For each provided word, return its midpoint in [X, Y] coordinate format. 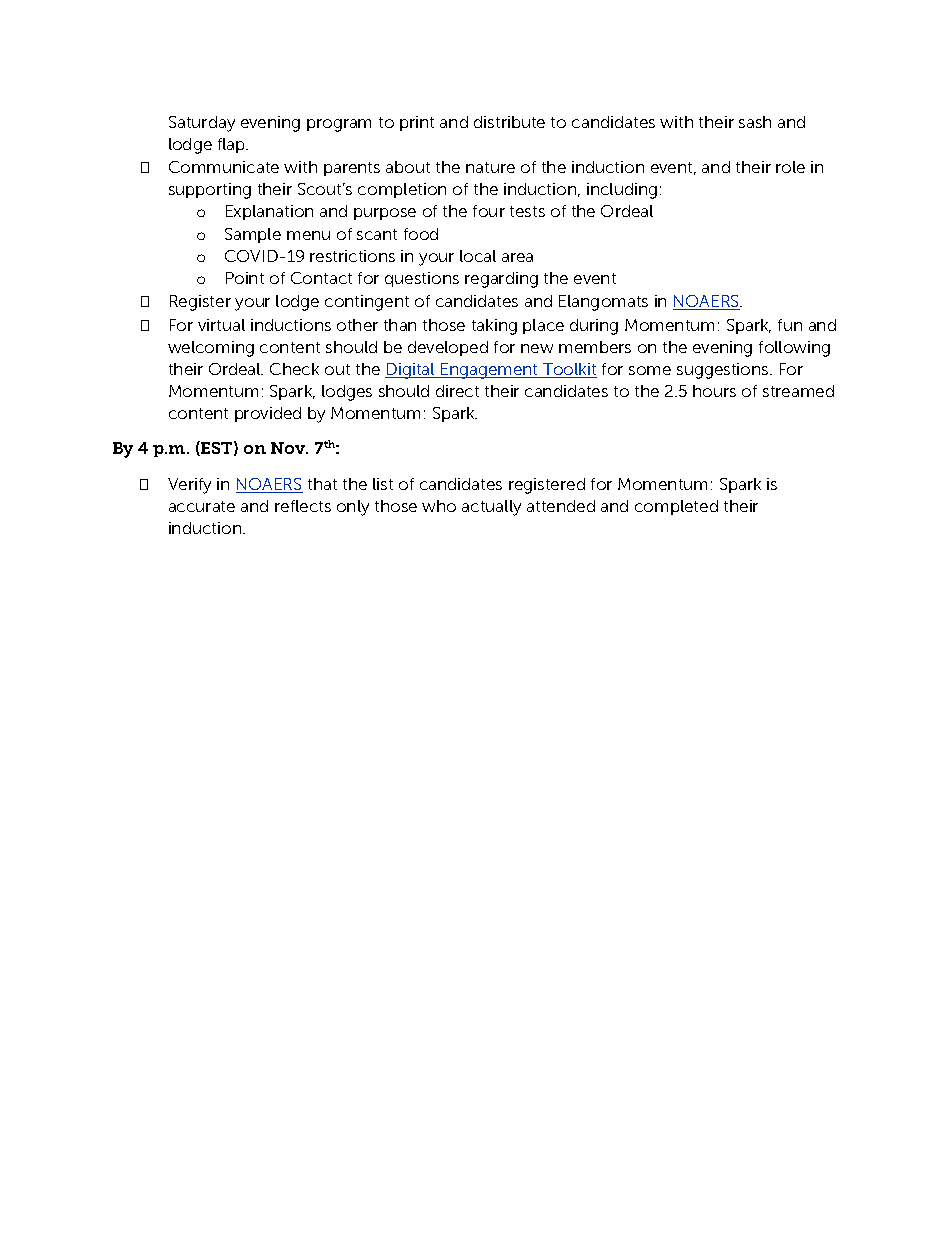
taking [494, 327]
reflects [303, 506]
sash [755, 122]
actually [491, 508]
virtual [221, 325]
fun [790, 325]
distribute [509, 122]
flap [233, 145]
